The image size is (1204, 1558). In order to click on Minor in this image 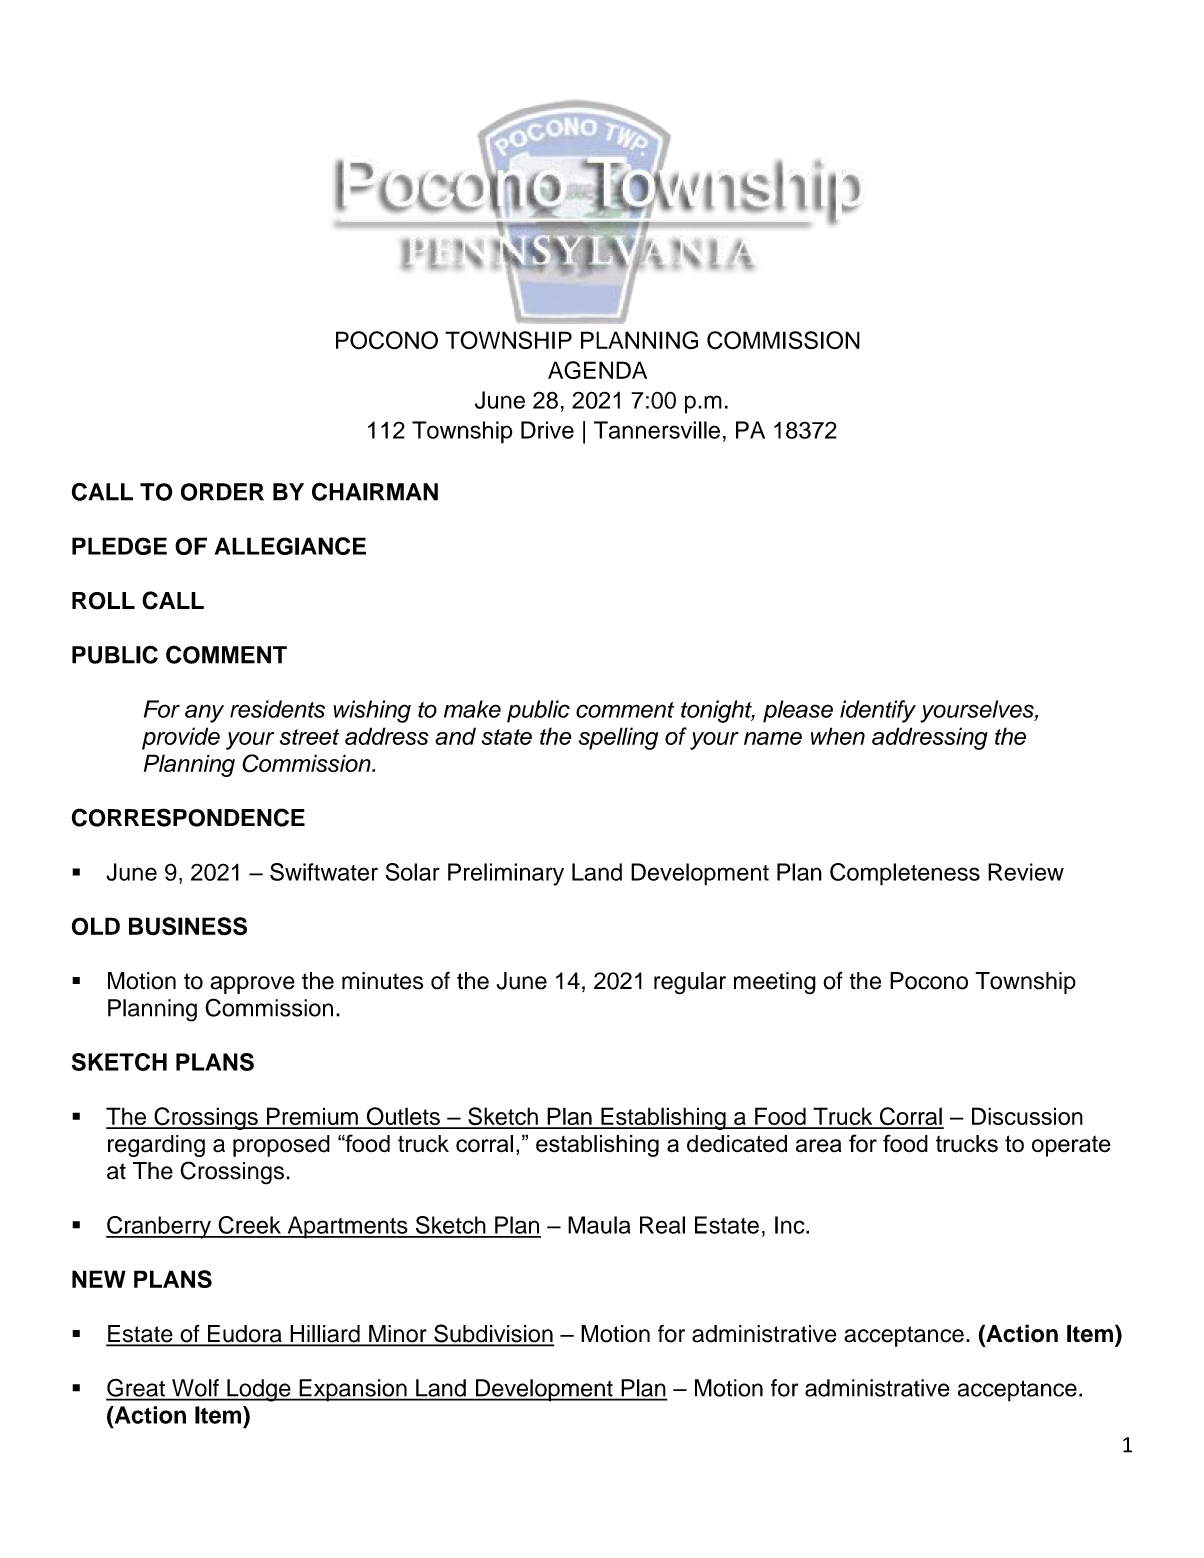, I will do `click(398, 1335)`.
